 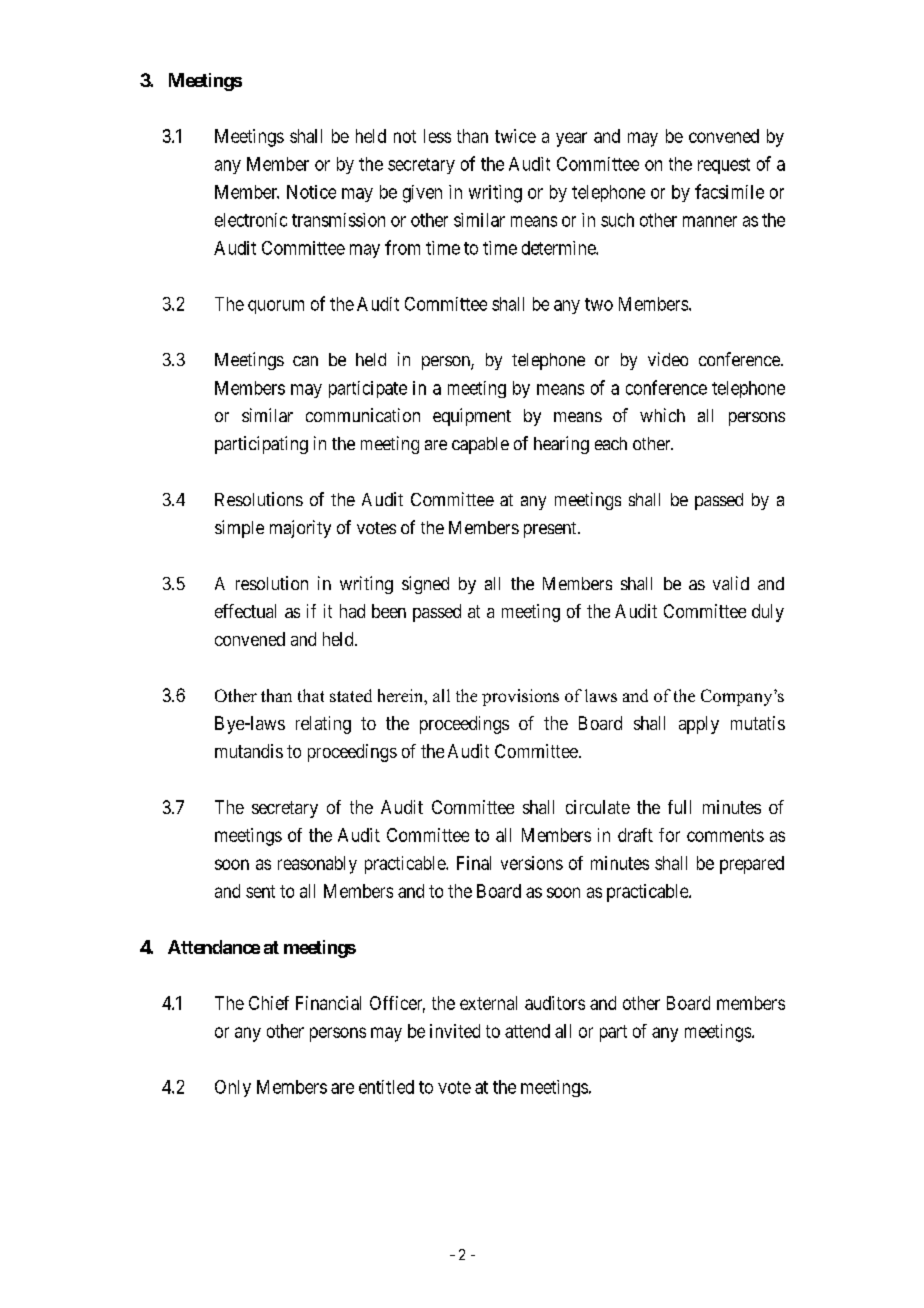 What do you see at coordinates (269, 1003) in the image?
I see `Chief` at bounding box center [269, 1003].
